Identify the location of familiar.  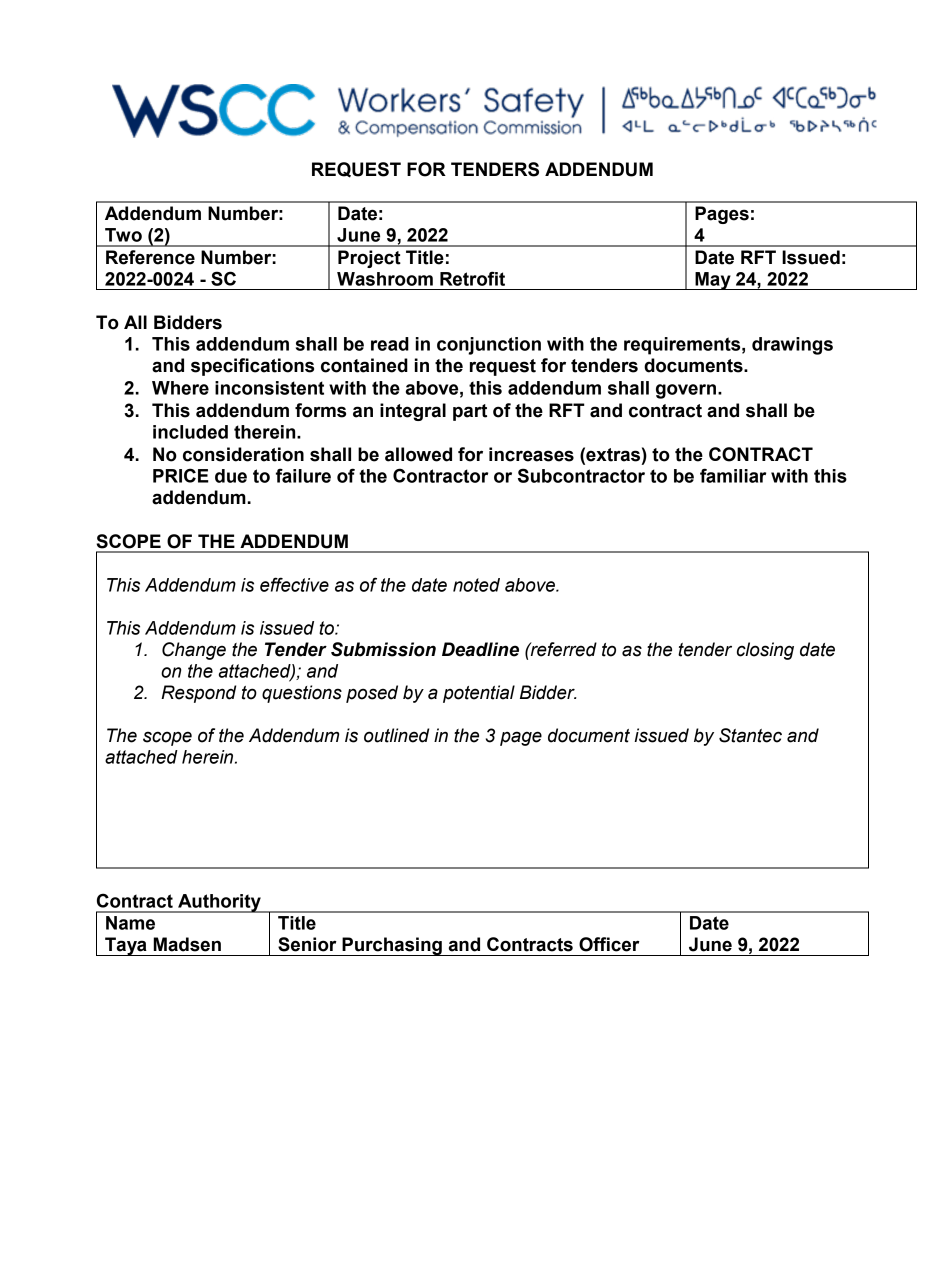
(733, 475).
